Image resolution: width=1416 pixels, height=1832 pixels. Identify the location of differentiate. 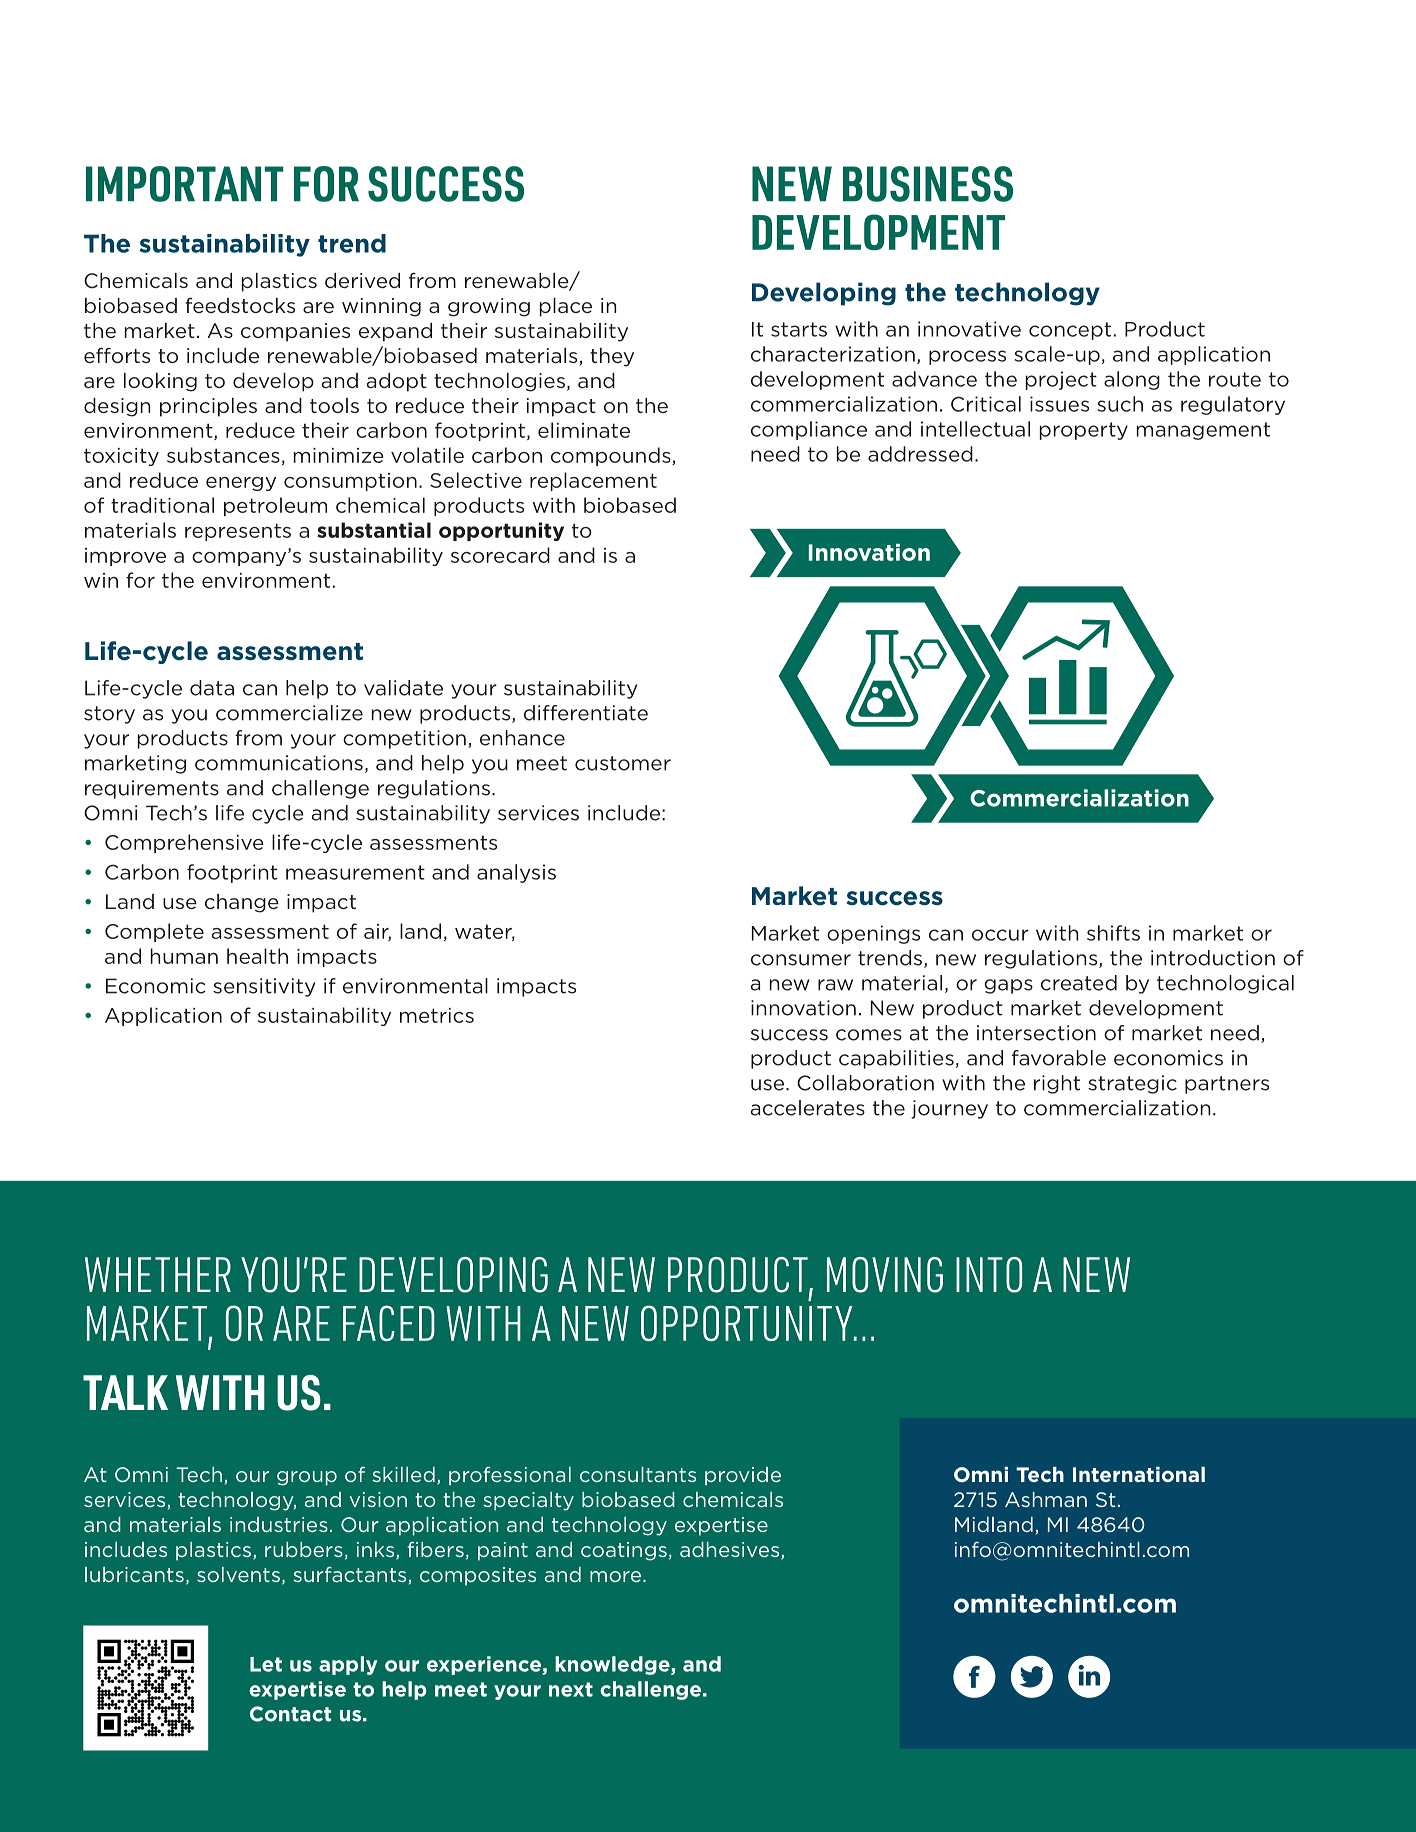
(586, 713).
